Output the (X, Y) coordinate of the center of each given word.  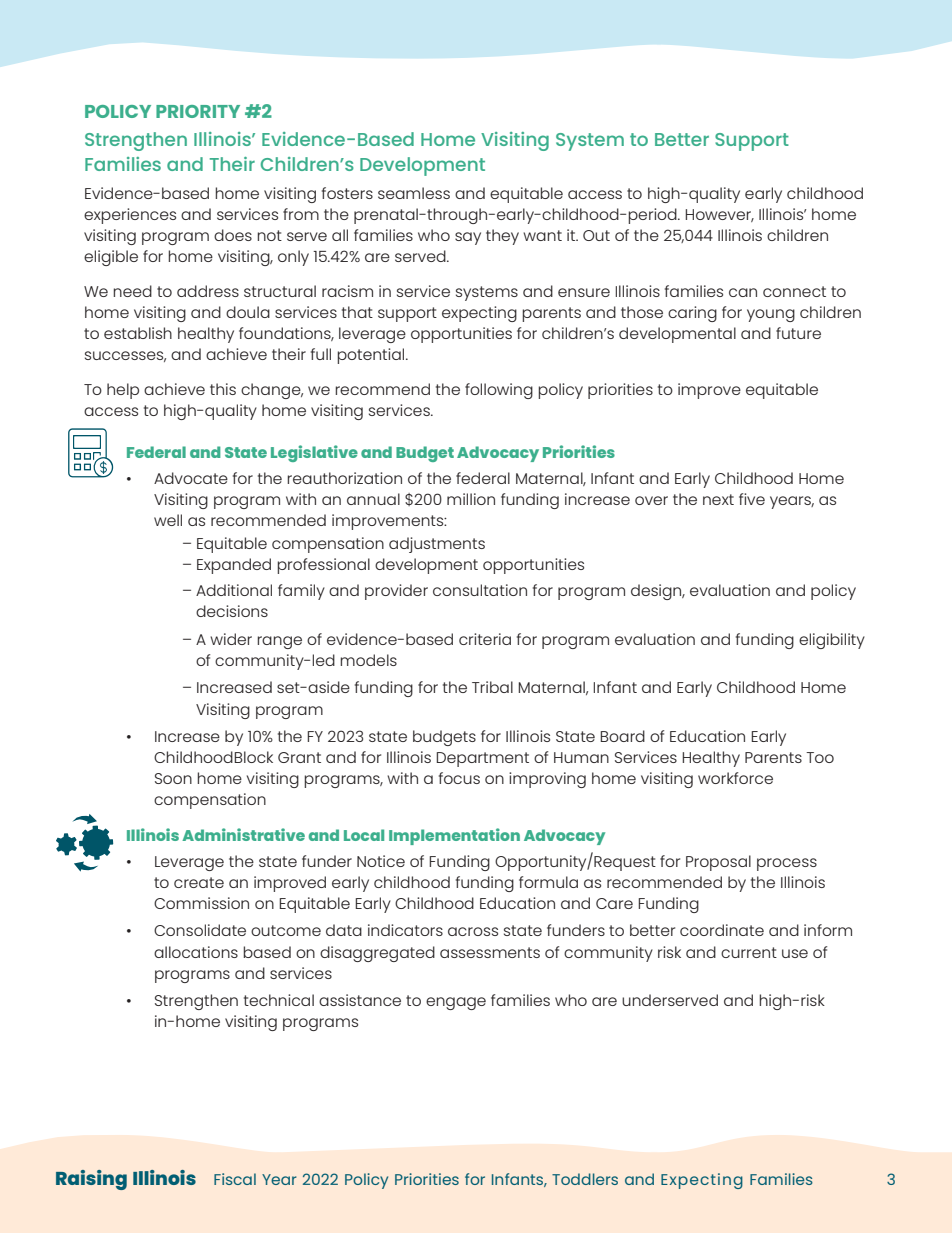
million (471, 499)
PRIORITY (198, 111)
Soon (173, 778)
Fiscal (235, 1179)
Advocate (191, 478)
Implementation (454, 836)
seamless (414, 193)
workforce (735, 778)
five (752, 499)
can (743, 292)
